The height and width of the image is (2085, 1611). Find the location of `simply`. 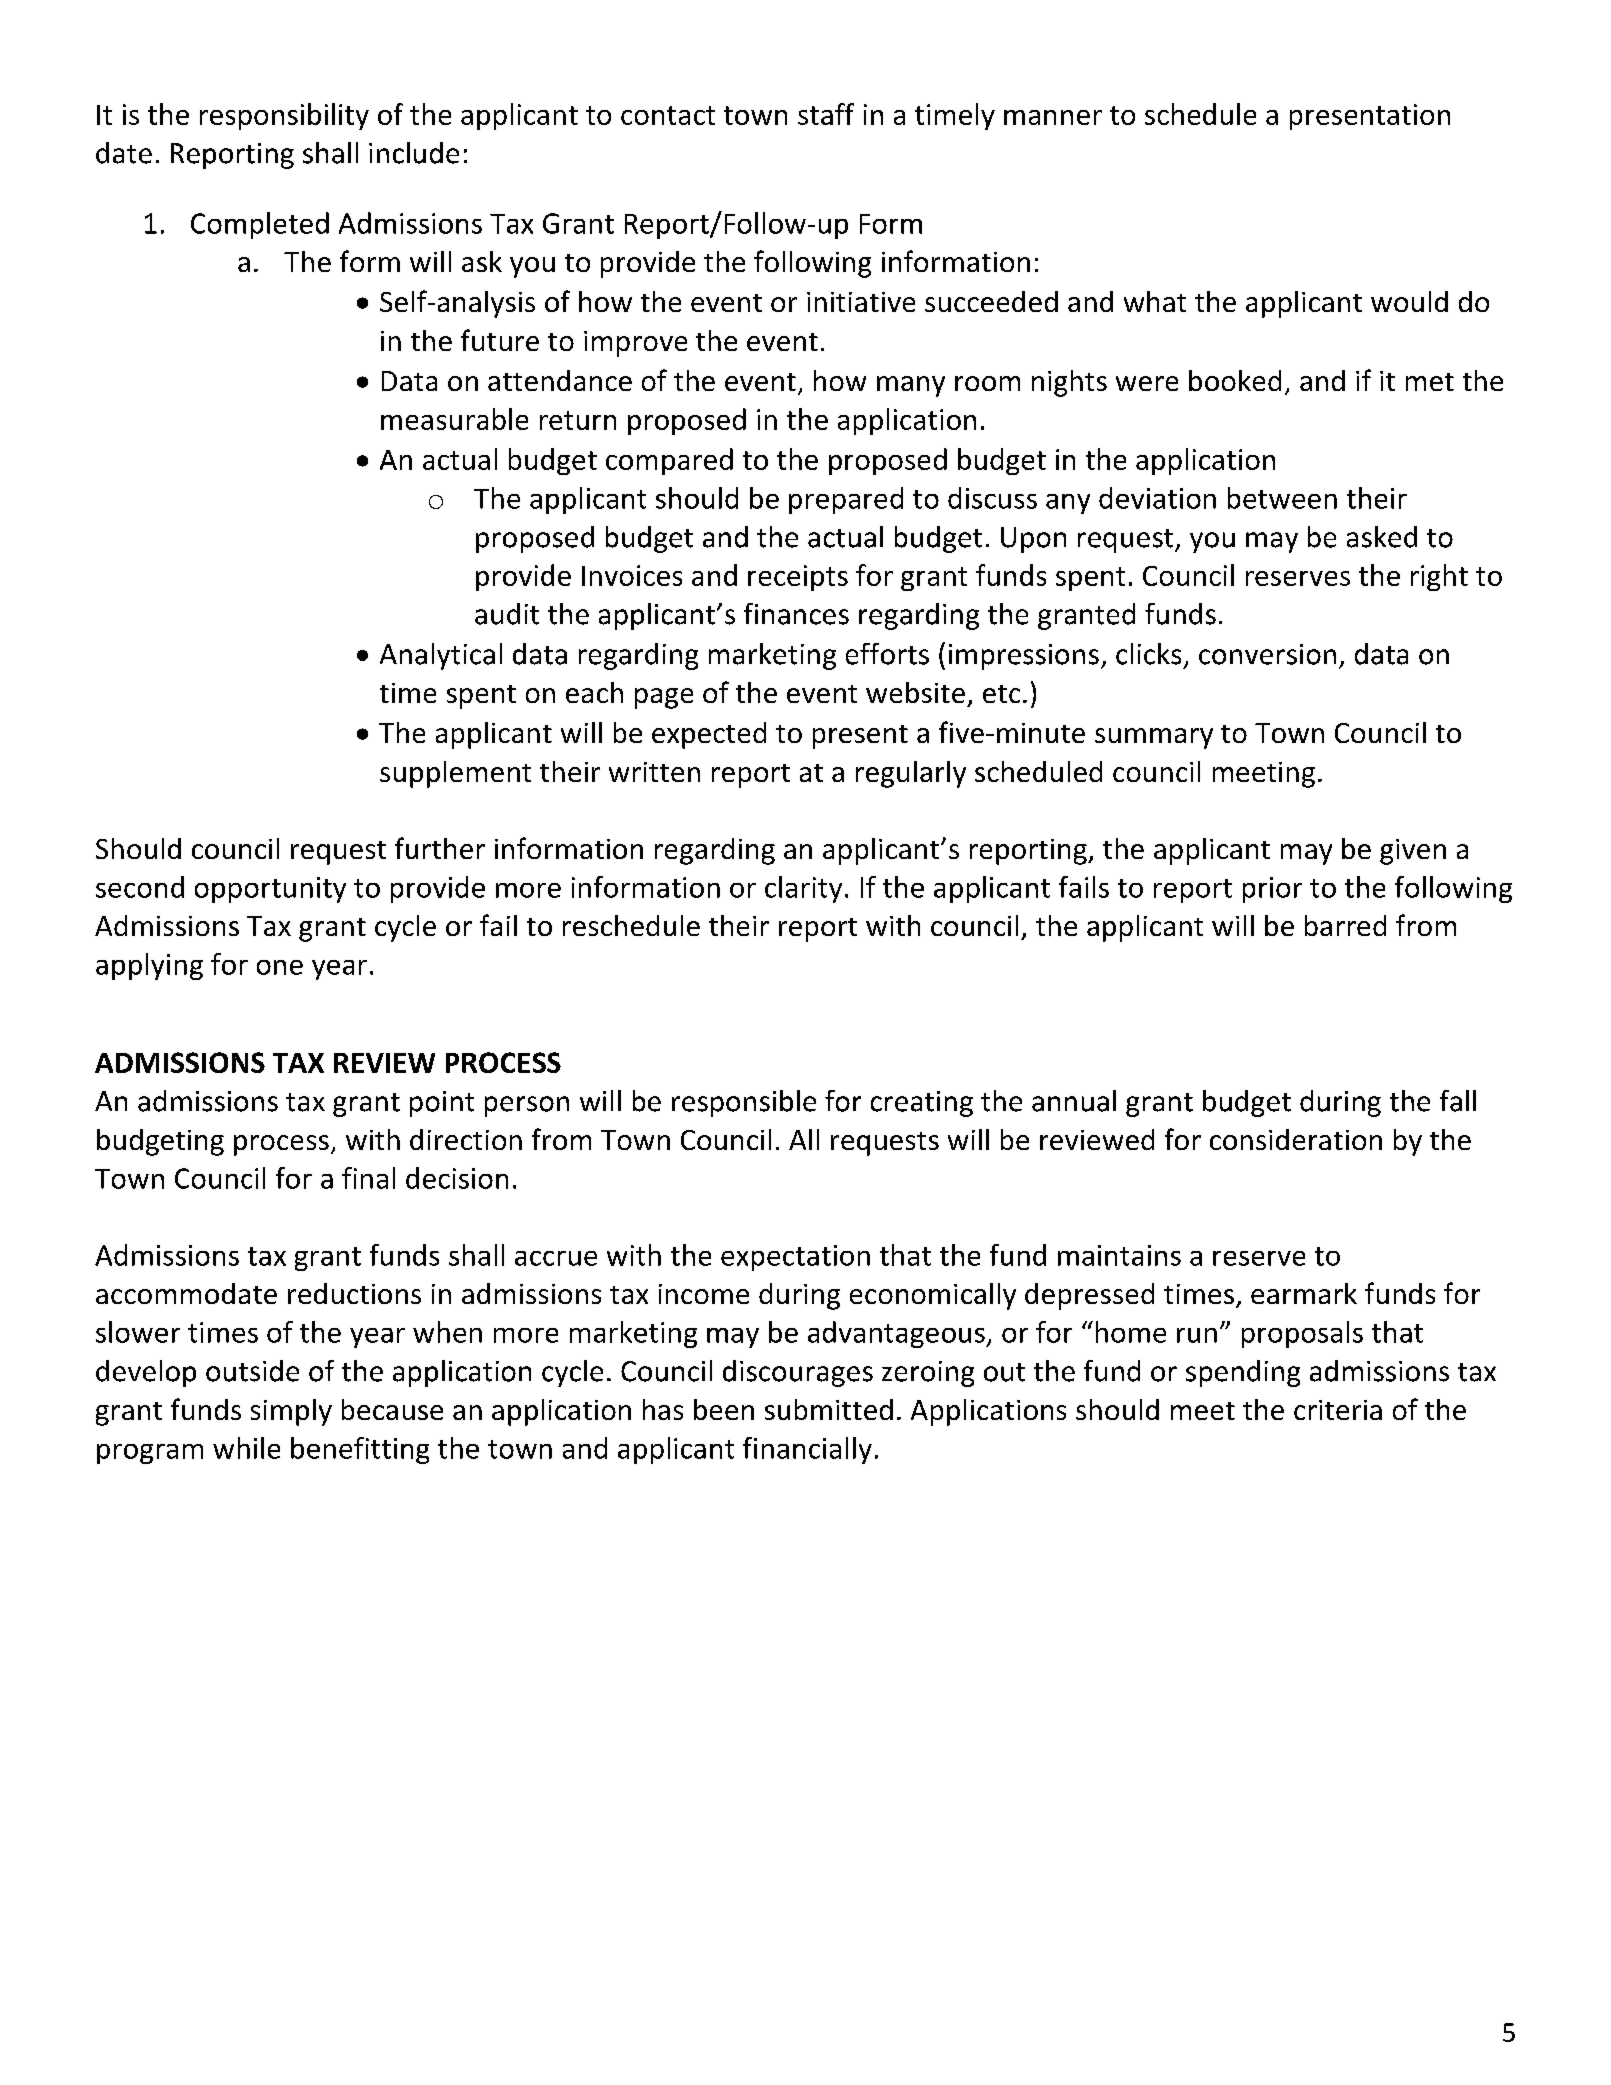

simply is located at coordinates (291, 1412).
